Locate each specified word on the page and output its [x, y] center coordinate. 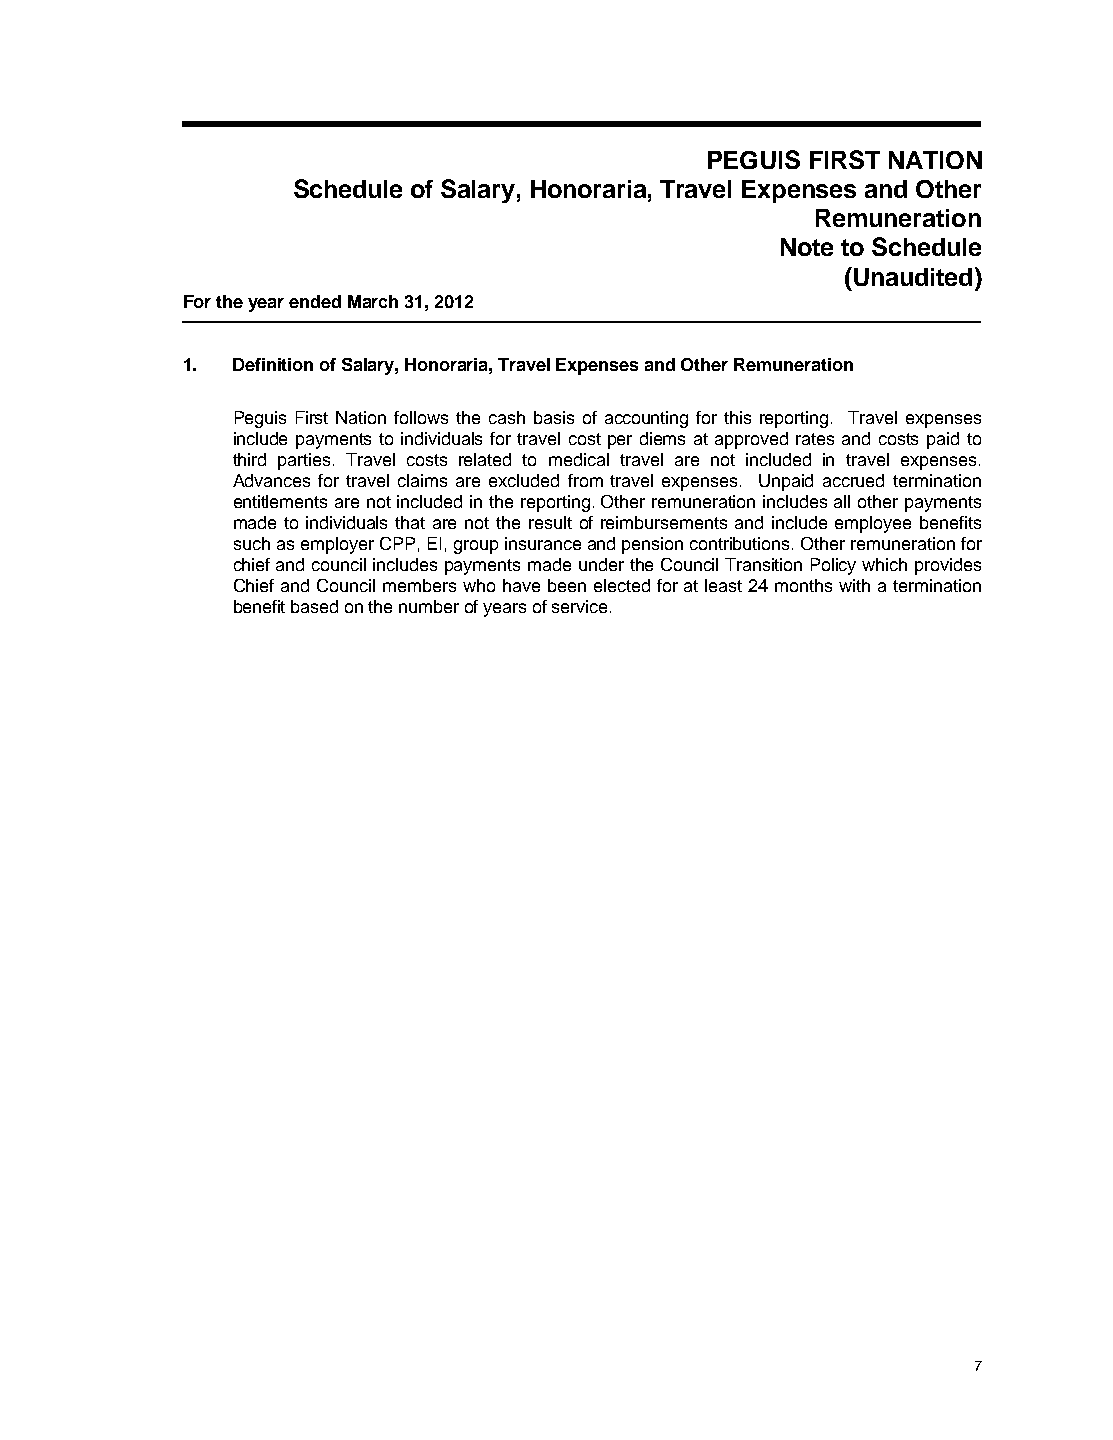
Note [807, 247]
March [373, 301]
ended [315, 301]
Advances [271, 480]
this [737, 417]
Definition [273, 364]
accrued [853, 480]
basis [554, 417]
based [314, 606]
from [585, 480]
